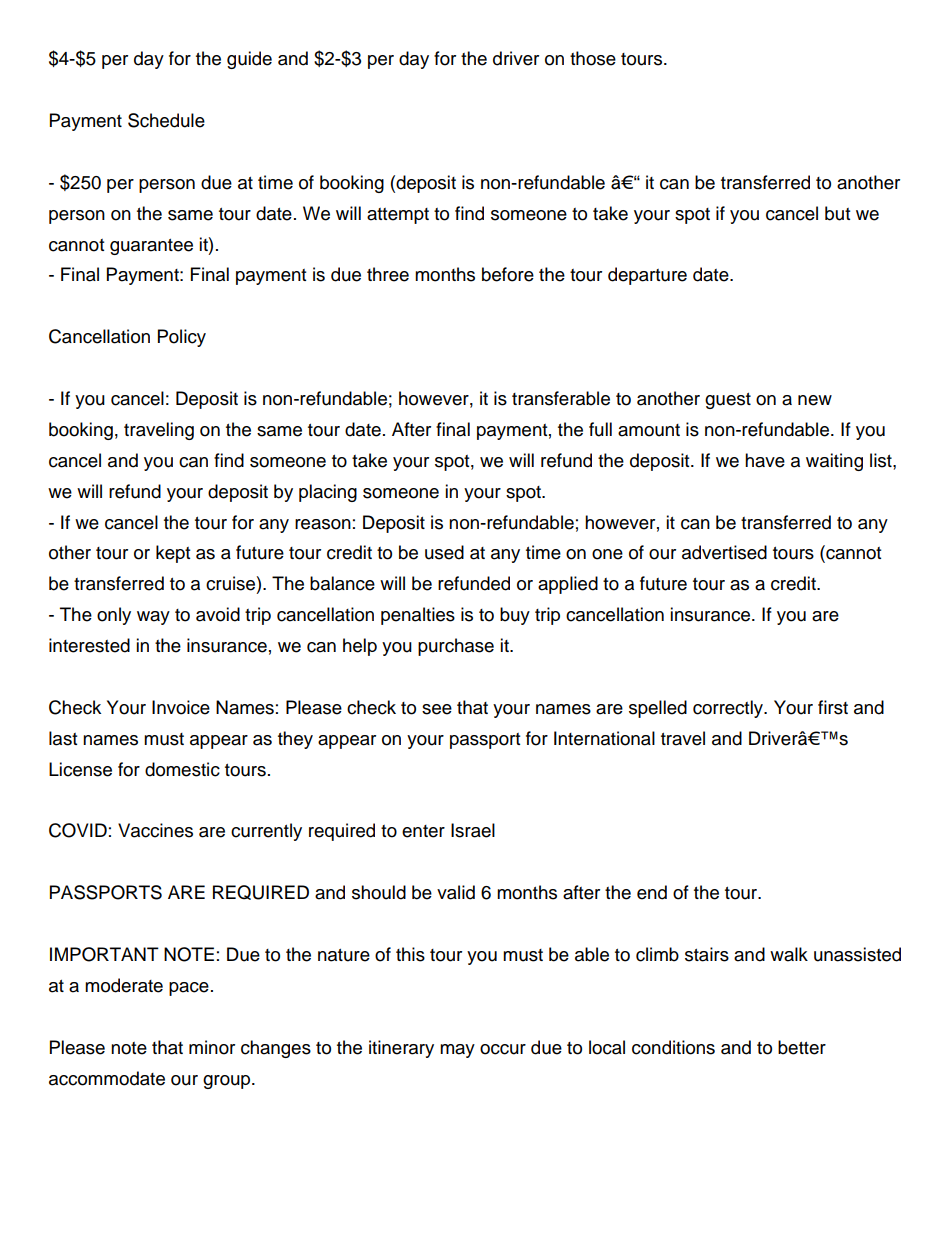  I want to click on Schedule, so click(166, 120).
